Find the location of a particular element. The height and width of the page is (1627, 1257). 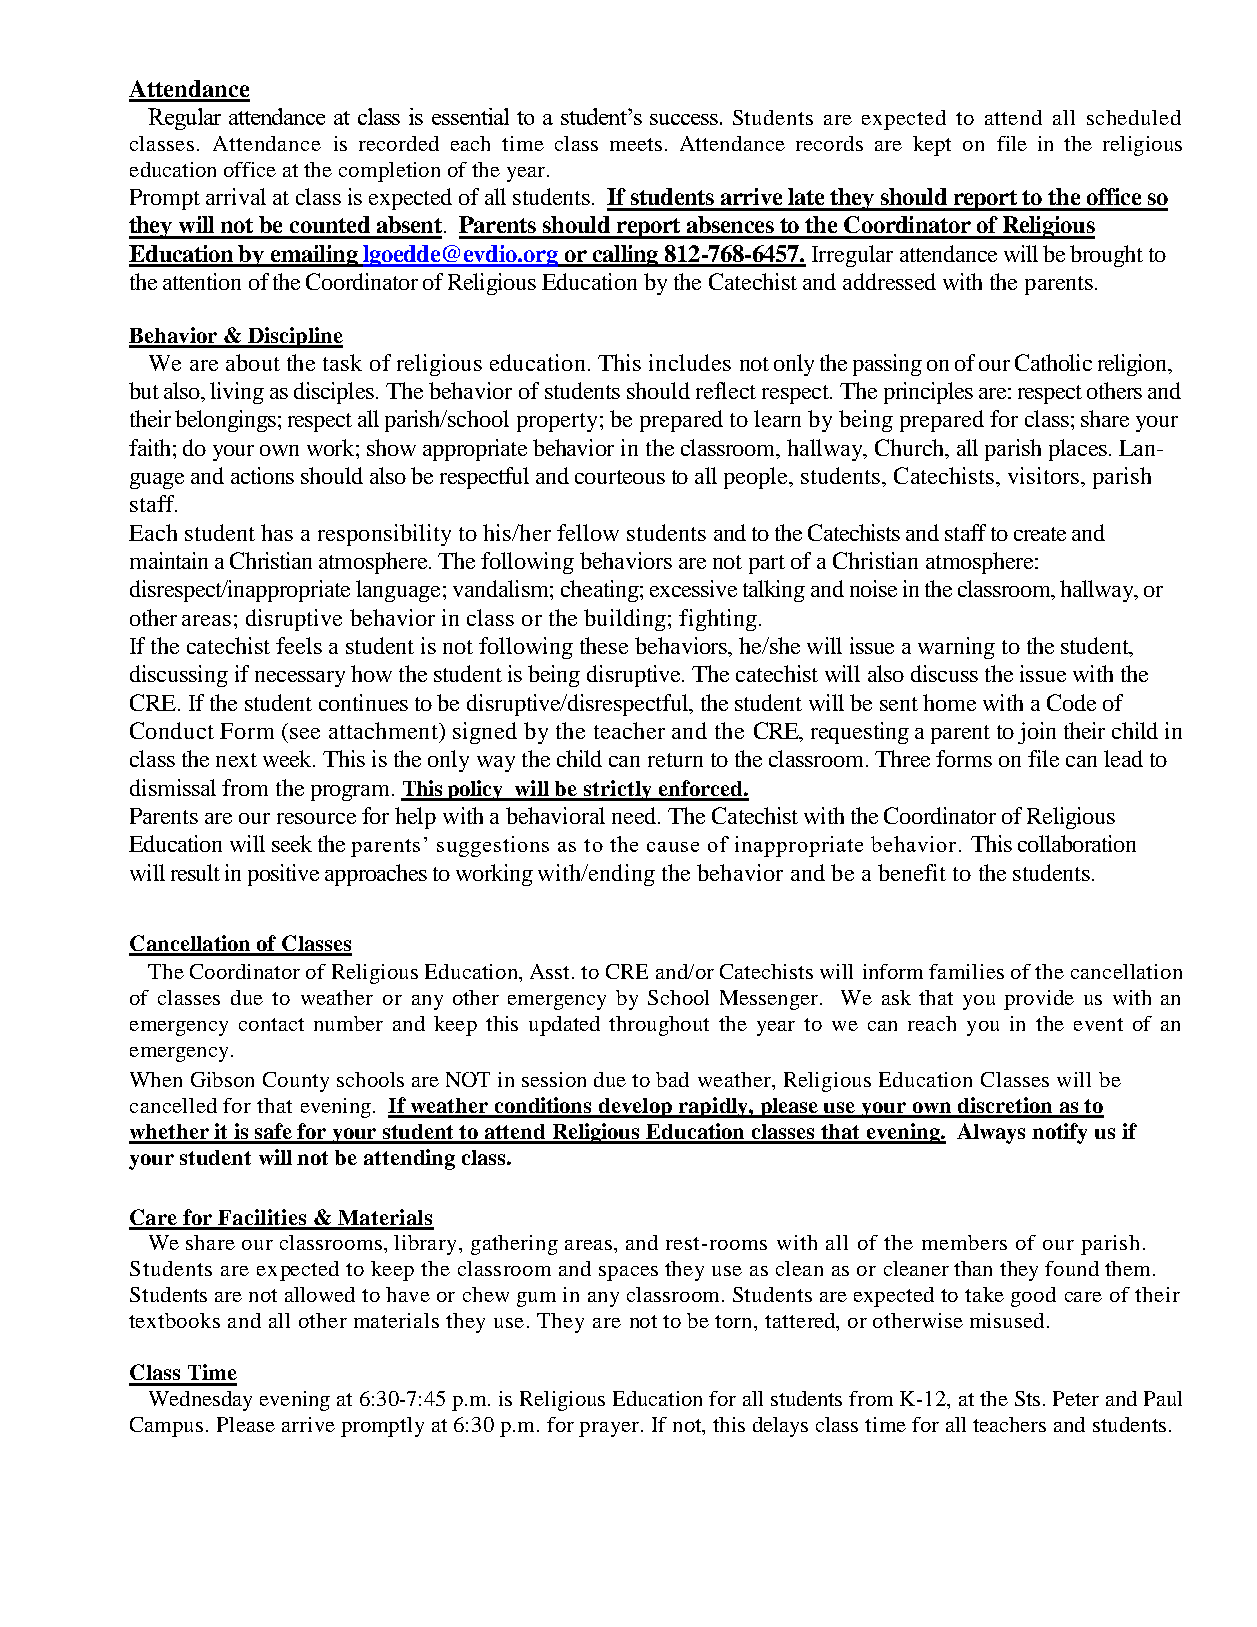

arrival is located at coordinates (236, 196).
